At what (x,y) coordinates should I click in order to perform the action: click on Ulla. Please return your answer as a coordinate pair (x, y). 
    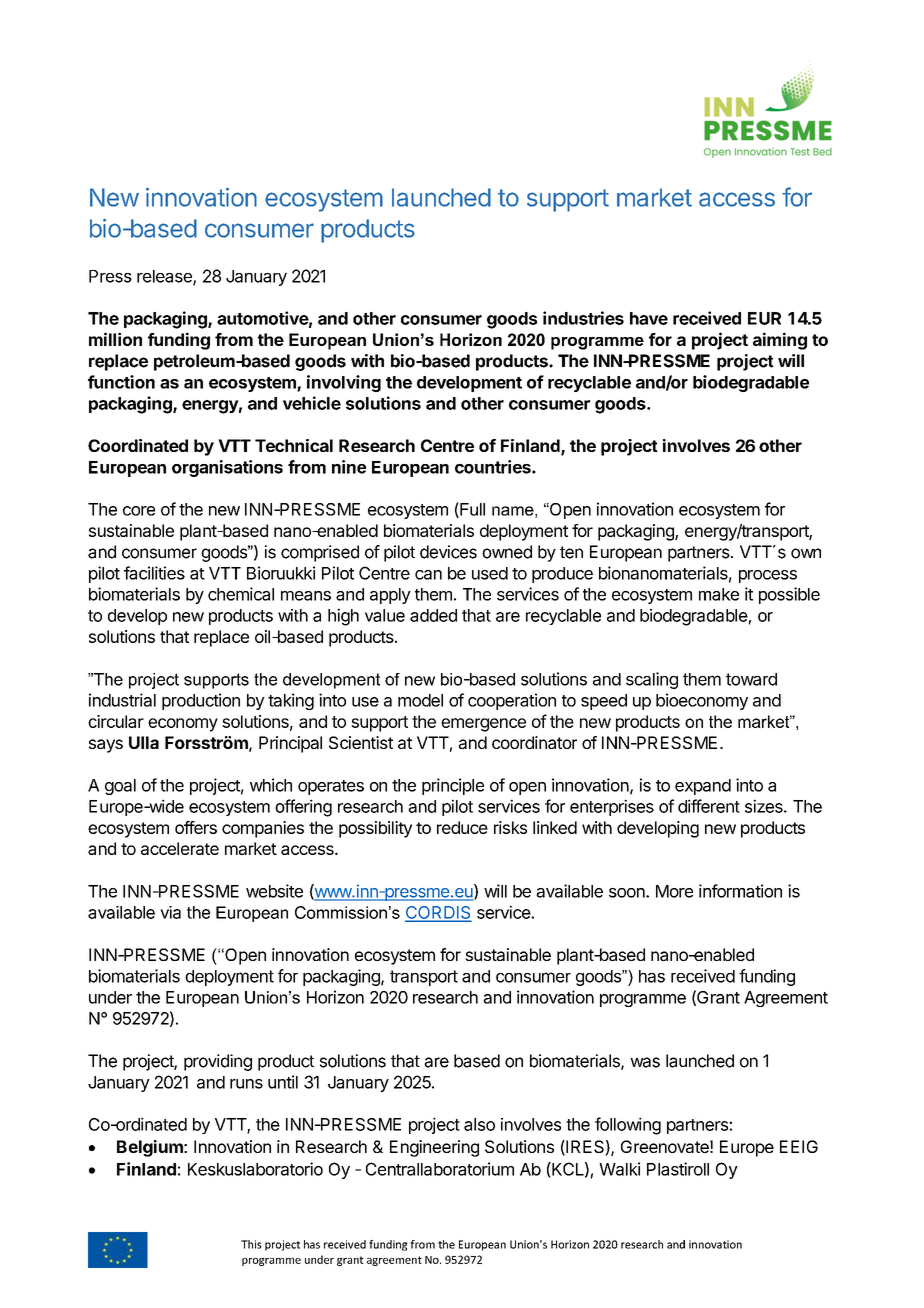
    Looking at the image, I should click on (144, 742).
